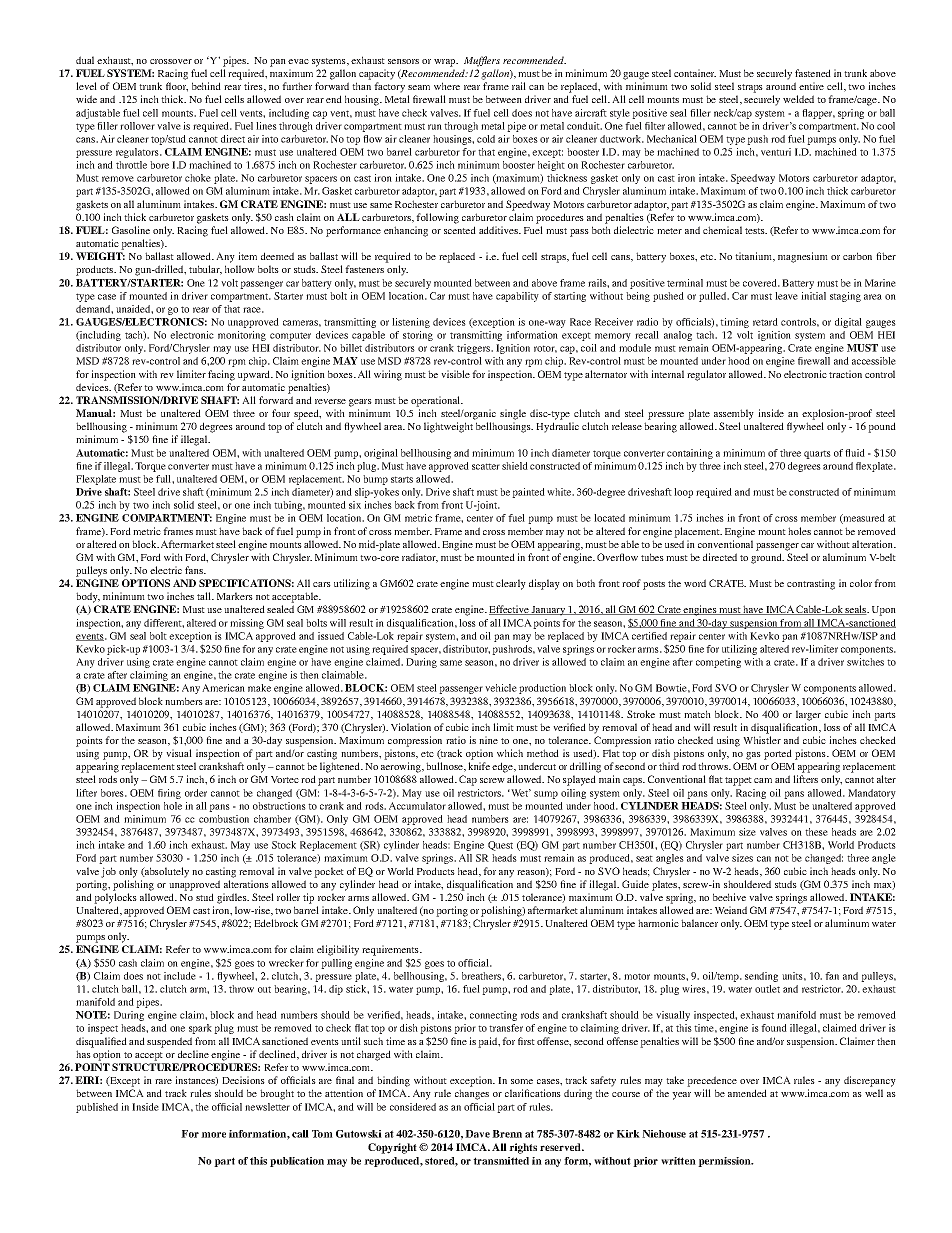 This screenshot has height=1233, width=952. I want to click on floor, so click(177, 87).
